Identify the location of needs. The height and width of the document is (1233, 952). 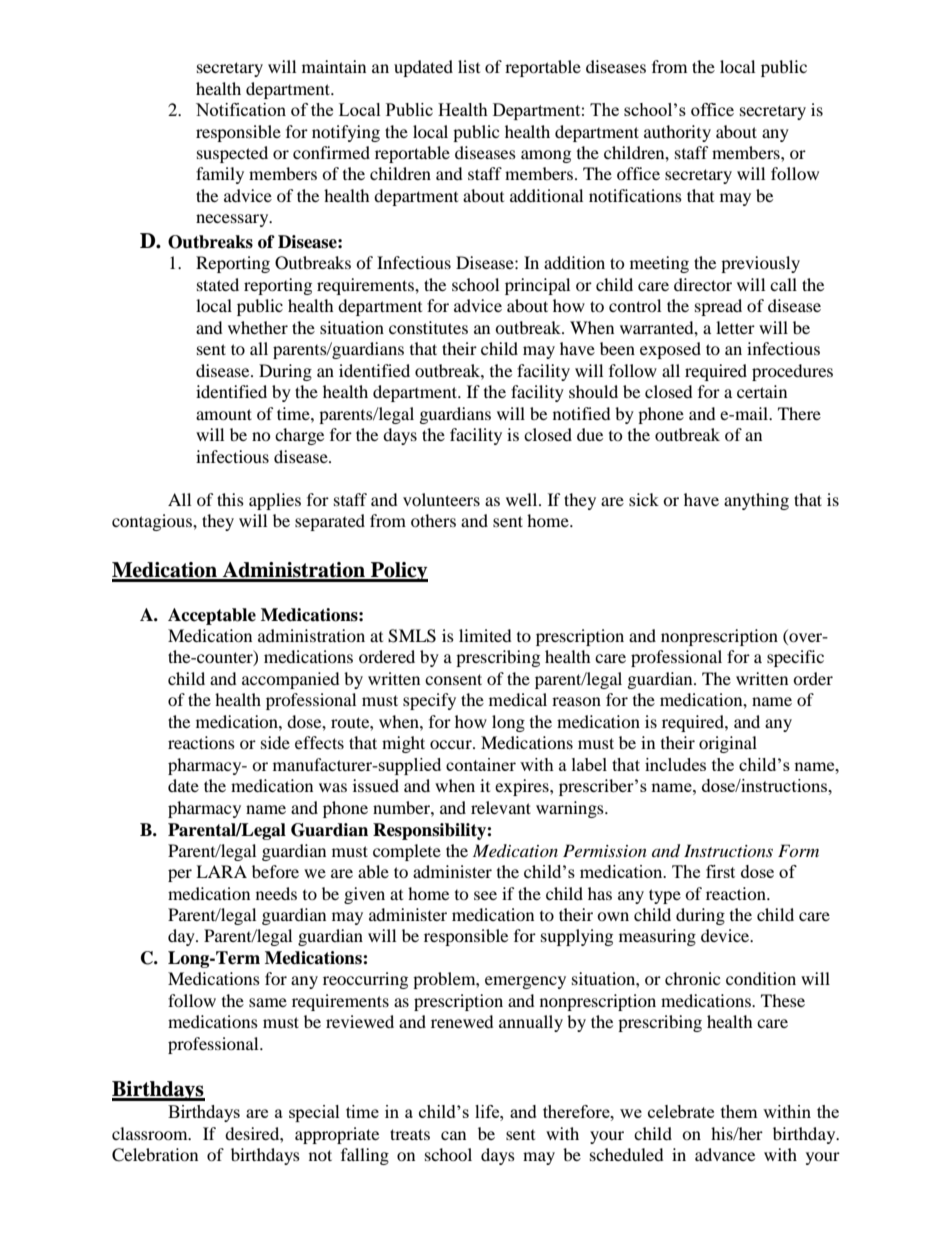
(276, 893).
